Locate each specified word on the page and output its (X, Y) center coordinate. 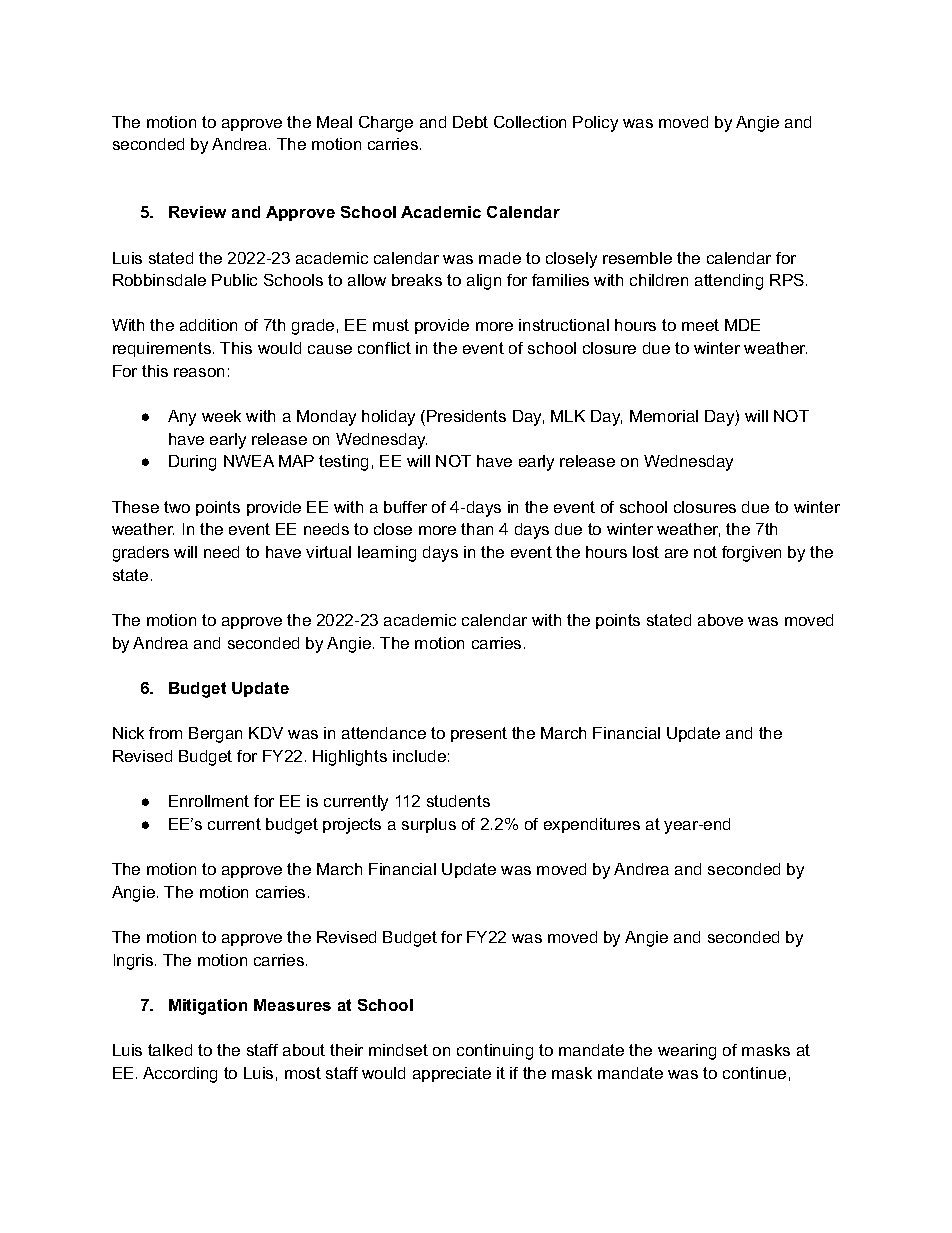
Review (197, 212)
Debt (470, 122)
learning (387, 554)
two (177, 507)
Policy (595, 124)
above (720, 620)
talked (170, 1050)
